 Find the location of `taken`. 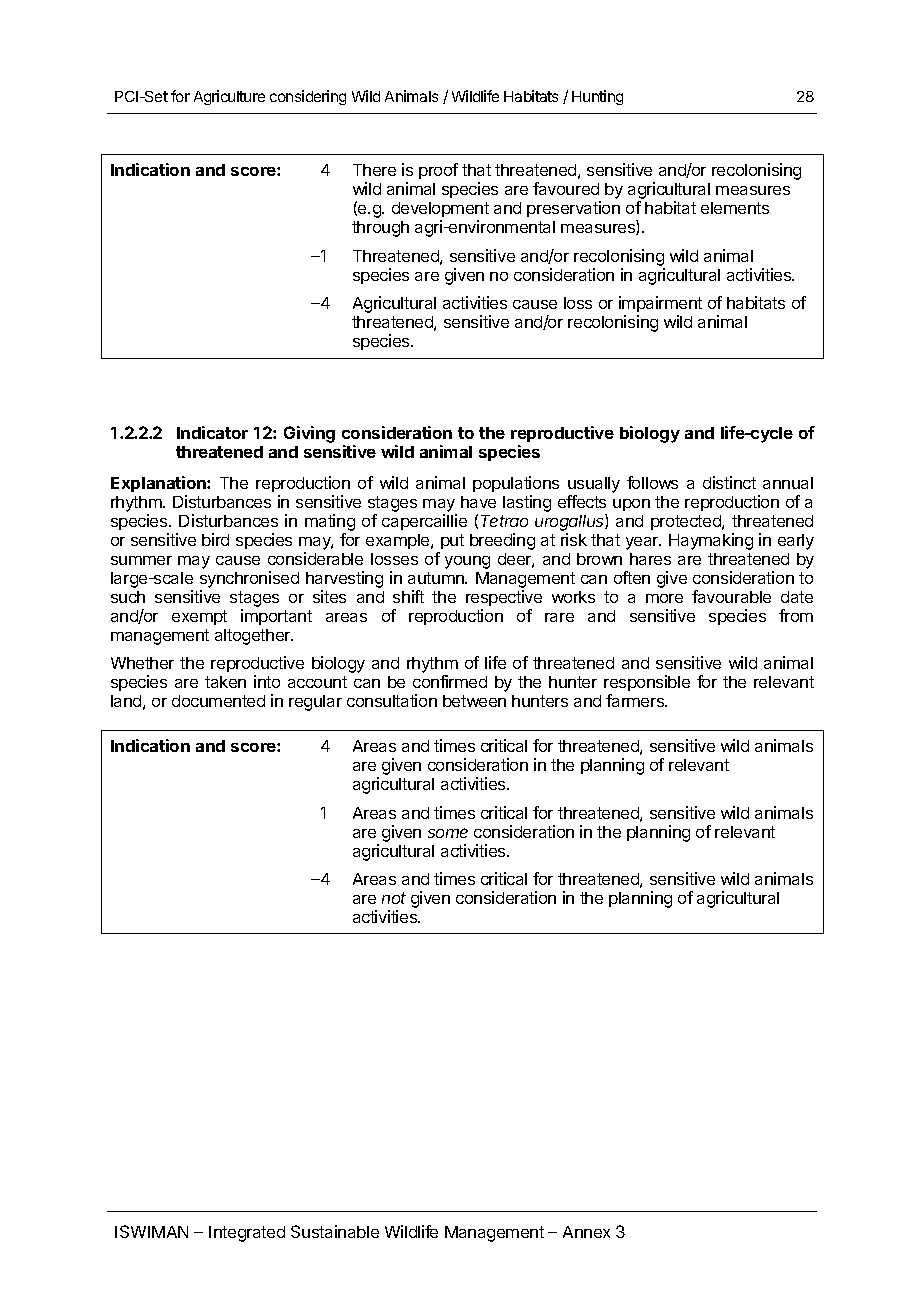

taken is located at coordinates (225, 682).
